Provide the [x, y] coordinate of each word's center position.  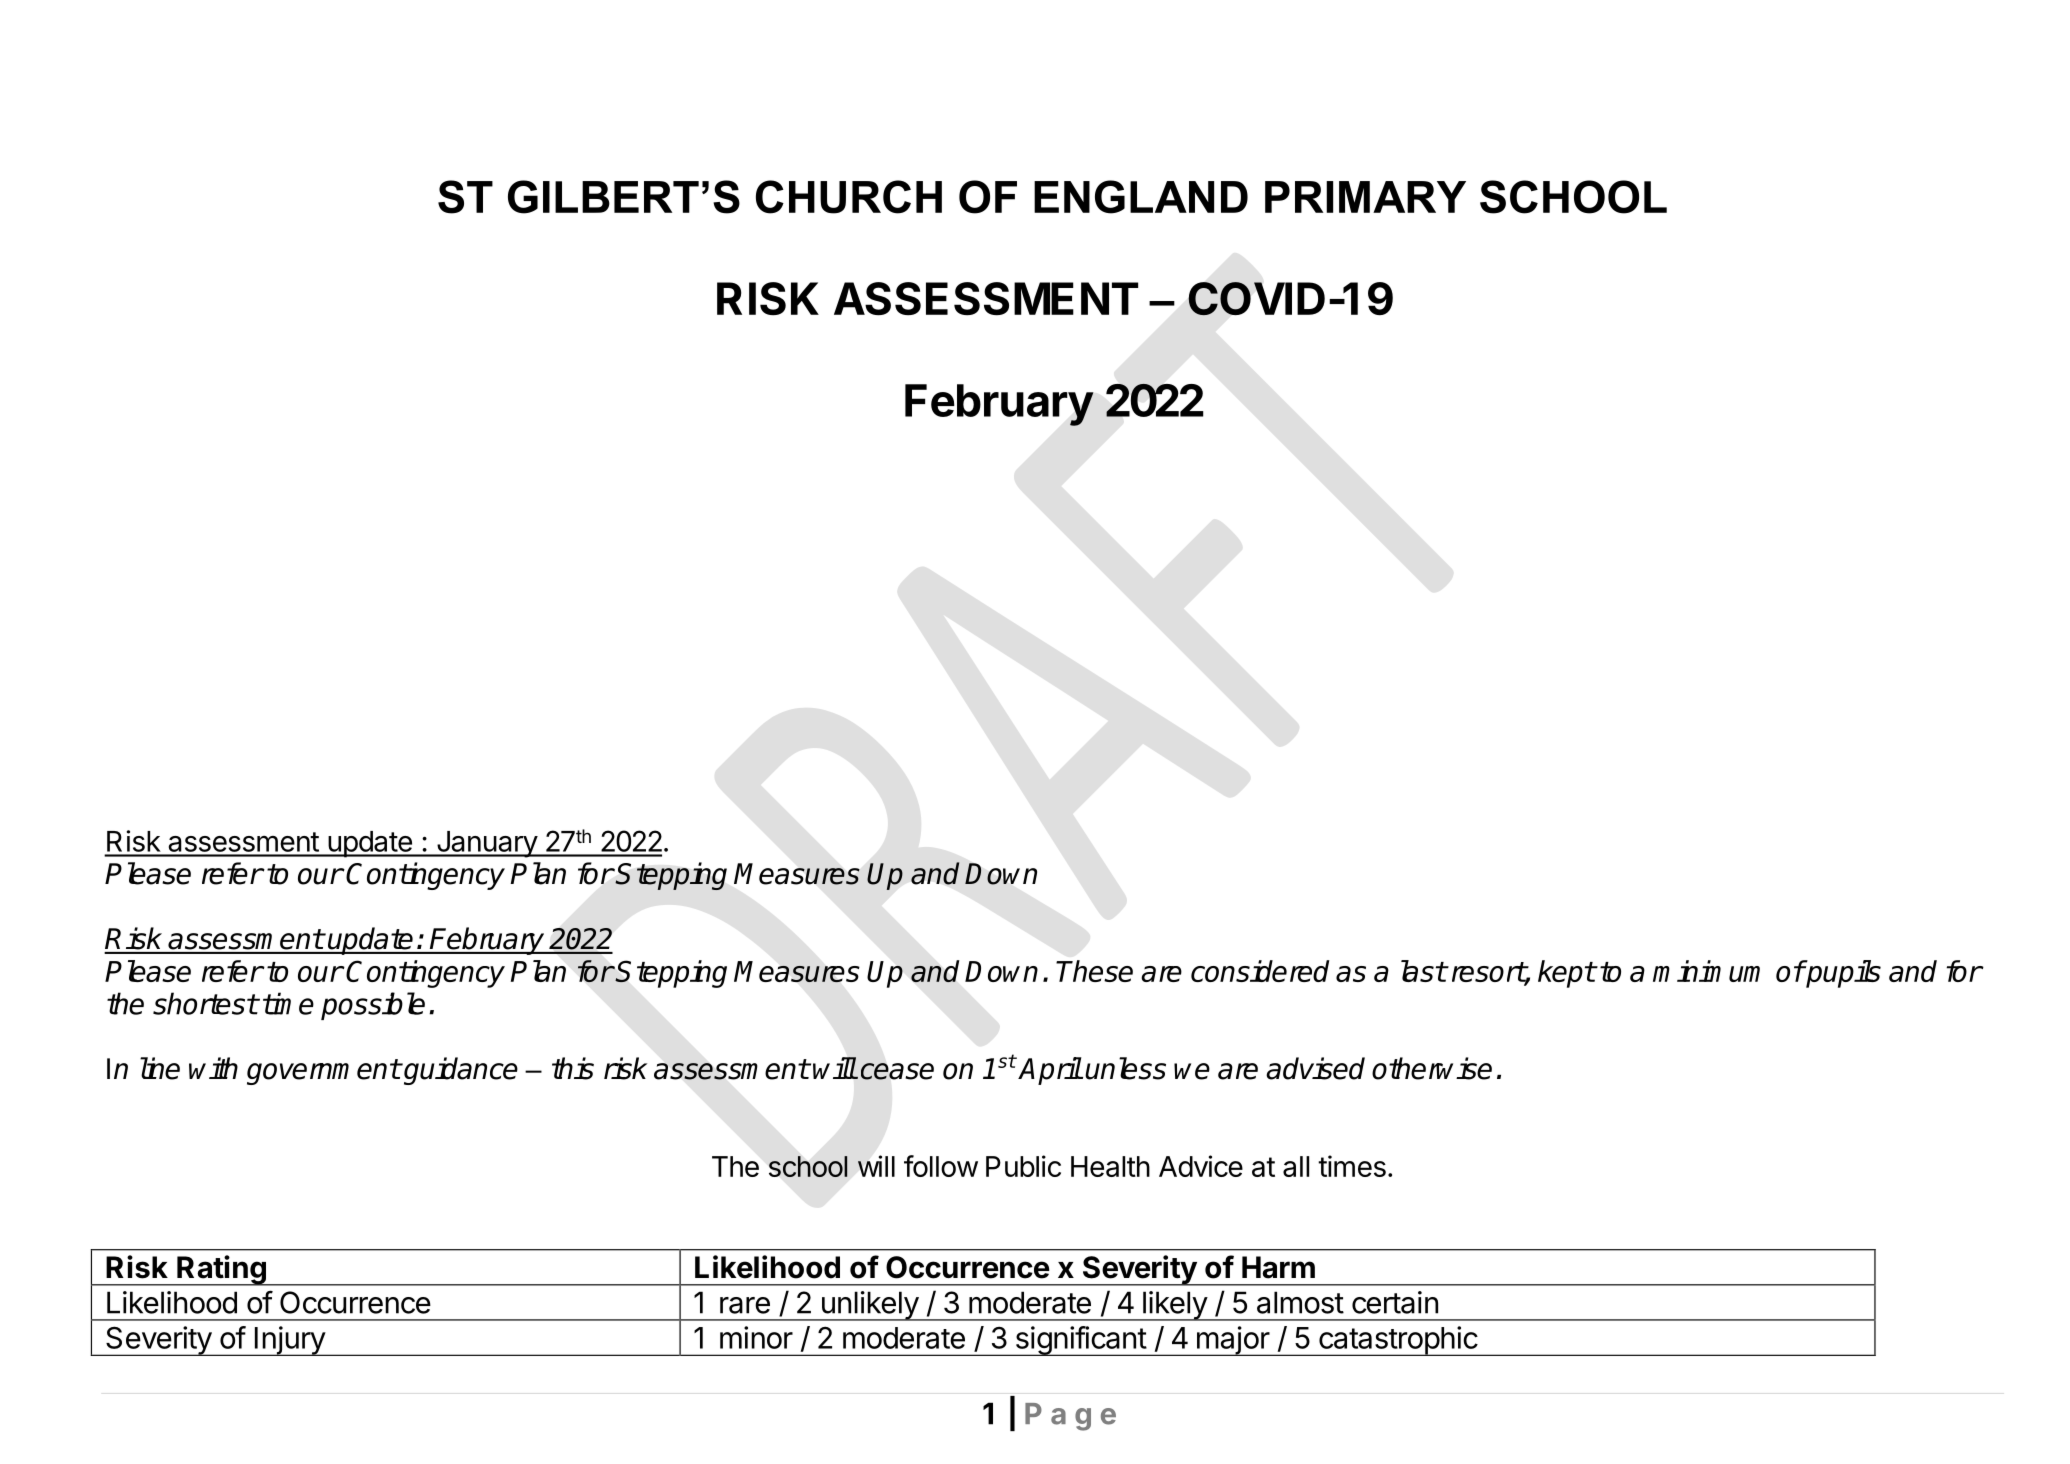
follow [941, 1166]
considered [1260, 971]
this [573, 1068]
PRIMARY [1365, 197]
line [160, 1068]
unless [1125, 1068]
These [1094, 971]
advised [1315, 1068]
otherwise [1432, 1068]
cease [897, 1071]
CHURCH [849, 197]
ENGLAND [1141, 197]
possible [373, 1006]
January [486, 844]
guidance [460, 1071]
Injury [290, 1341]
